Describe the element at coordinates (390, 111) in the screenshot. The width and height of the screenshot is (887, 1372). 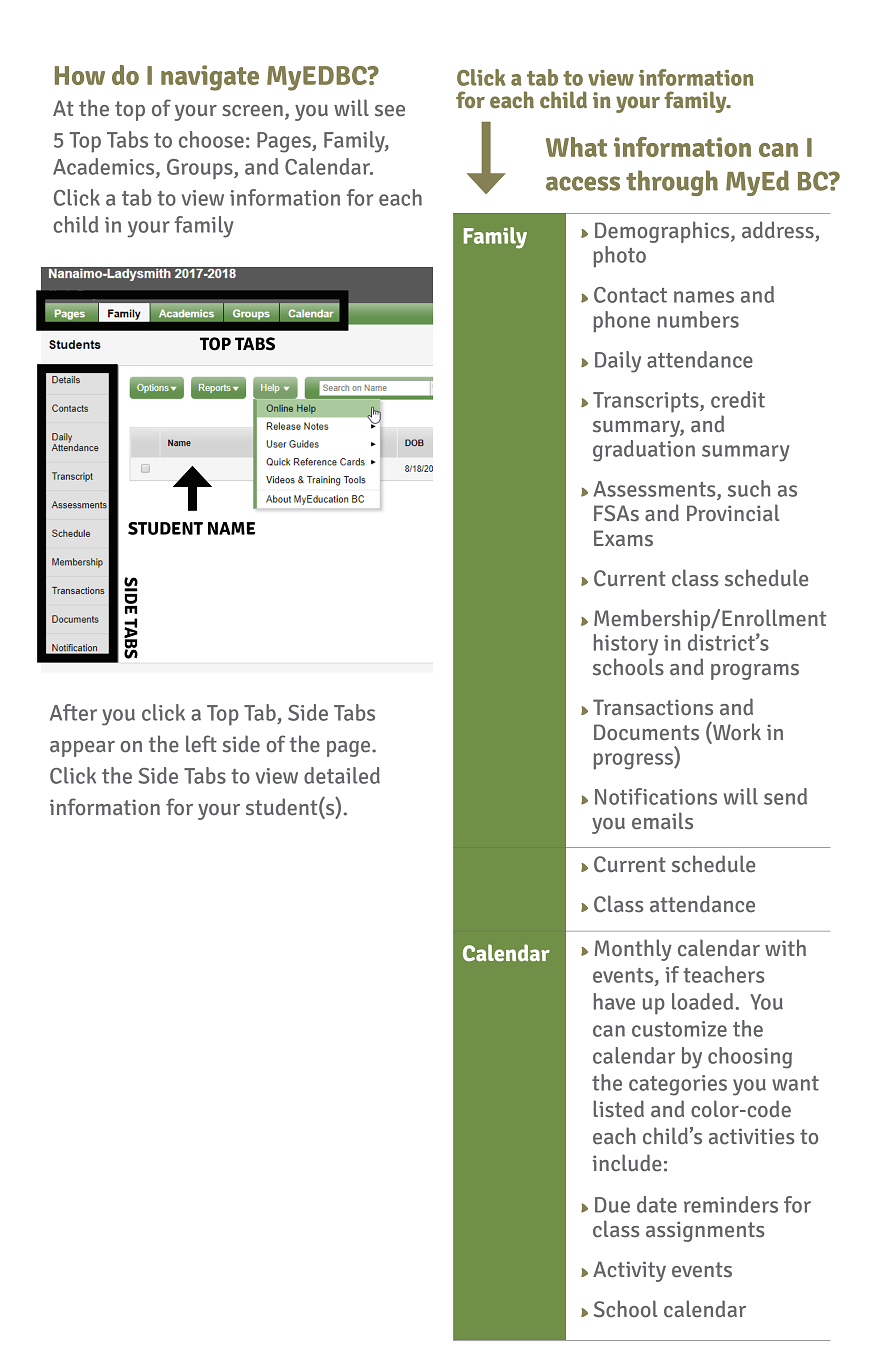
I see `see` at that location.
